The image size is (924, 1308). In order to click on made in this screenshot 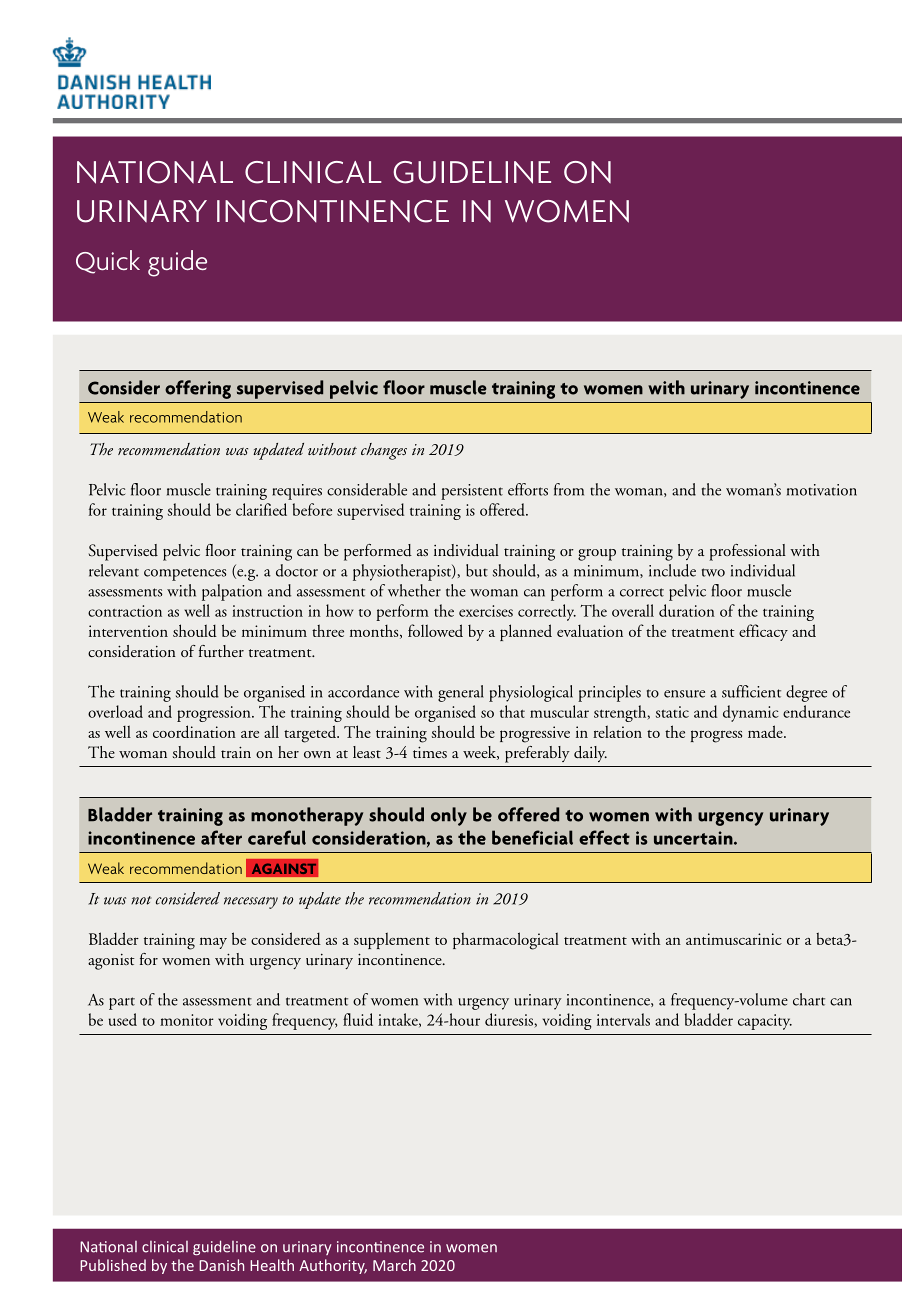, I will do `click(766, 731)`.
